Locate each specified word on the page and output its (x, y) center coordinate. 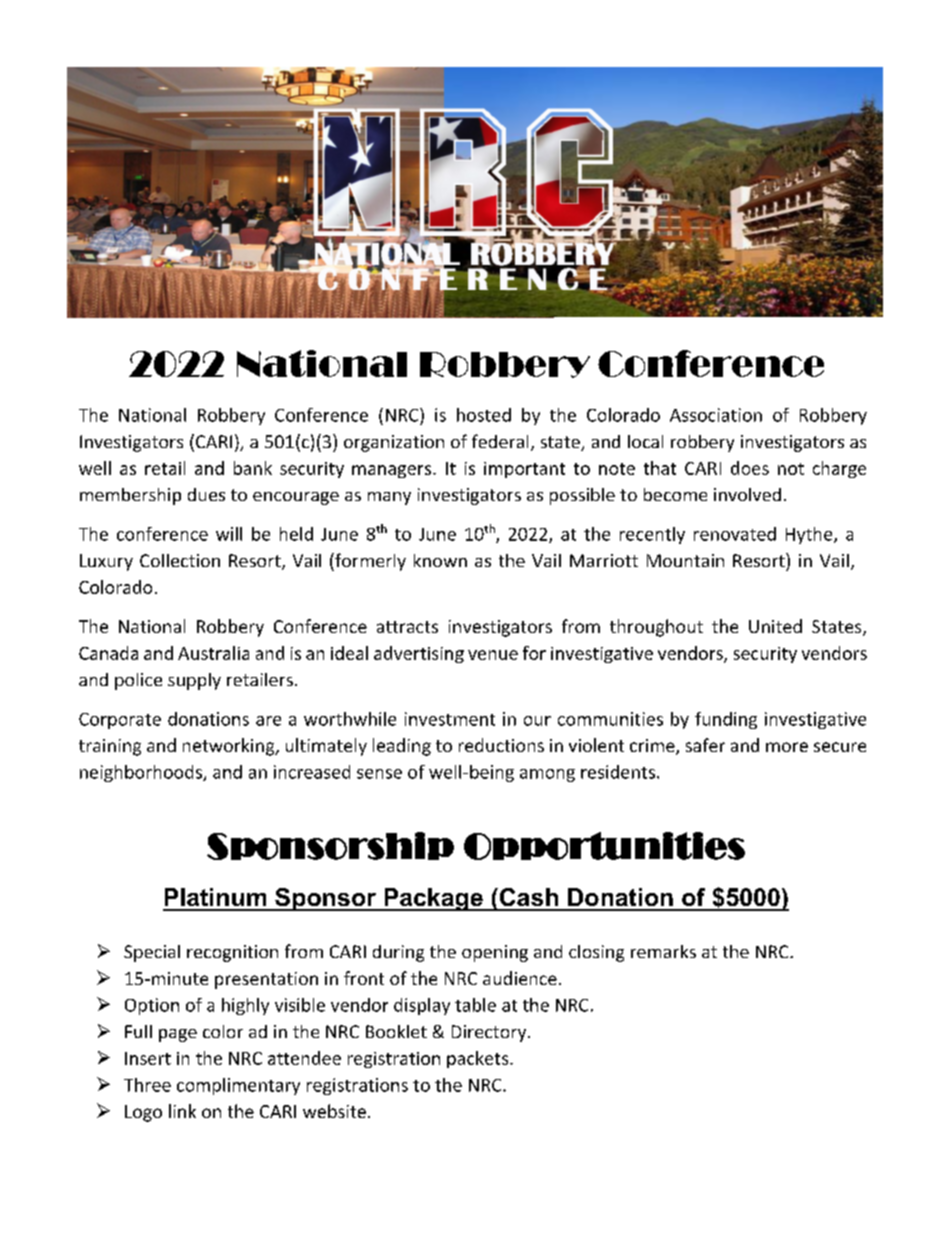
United (775, 626)
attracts (407, 627)
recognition (232, 953)
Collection (180, 560)
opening (495, 953)
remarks (663, 951)
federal (500, 441)
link (182, 1111)
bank (253, 468)
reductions (501, 745)
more (787, 747)
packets (479, 1059)
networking (230, 747)
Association (716, 415)
